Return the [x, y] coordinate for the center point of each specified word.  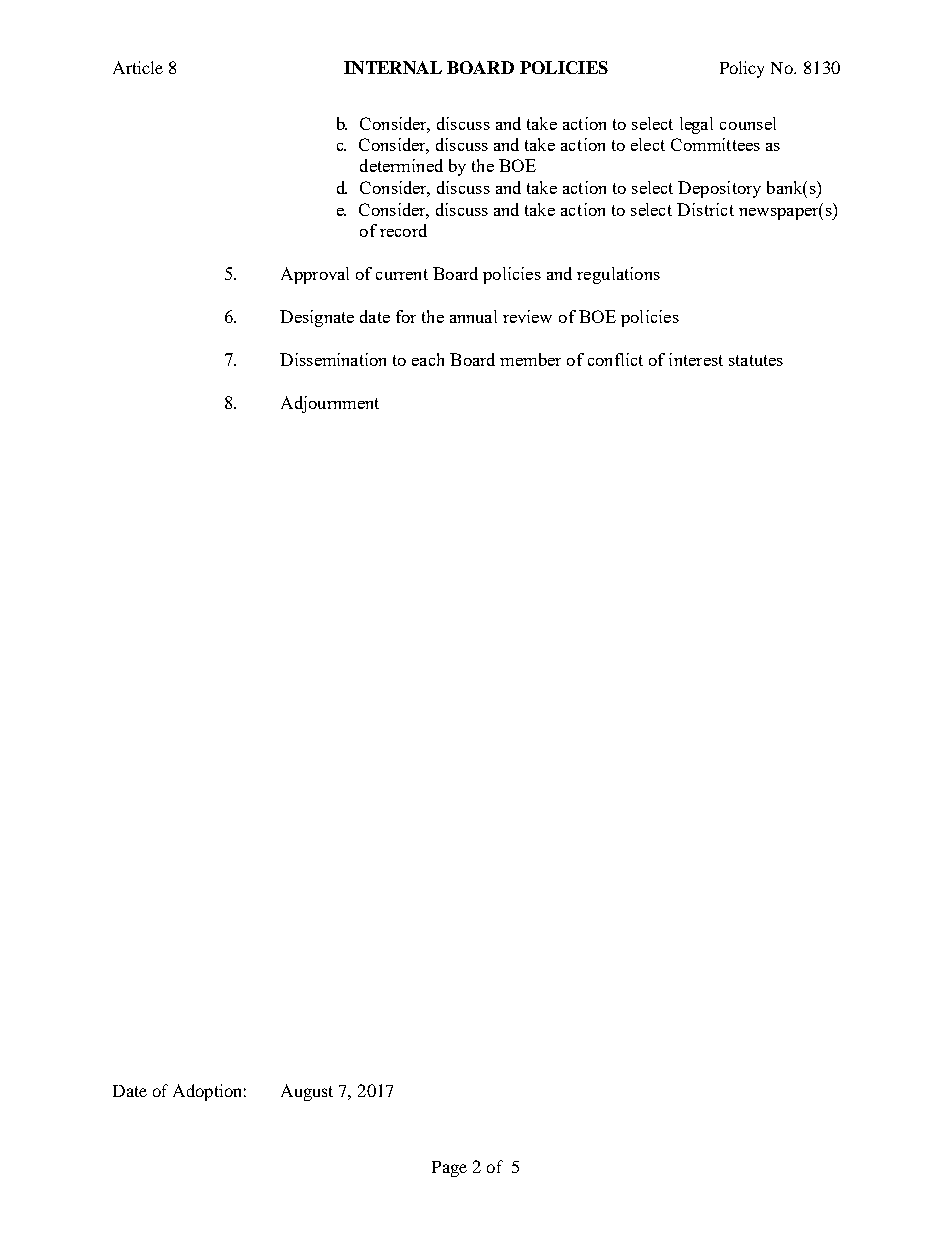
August [307, 1092]
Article [138, 67]
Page [449, 1169]
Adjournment [330, 404]
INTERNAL [393, 67]
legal [696, 125]
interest [696, 359]
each [428, 359]
